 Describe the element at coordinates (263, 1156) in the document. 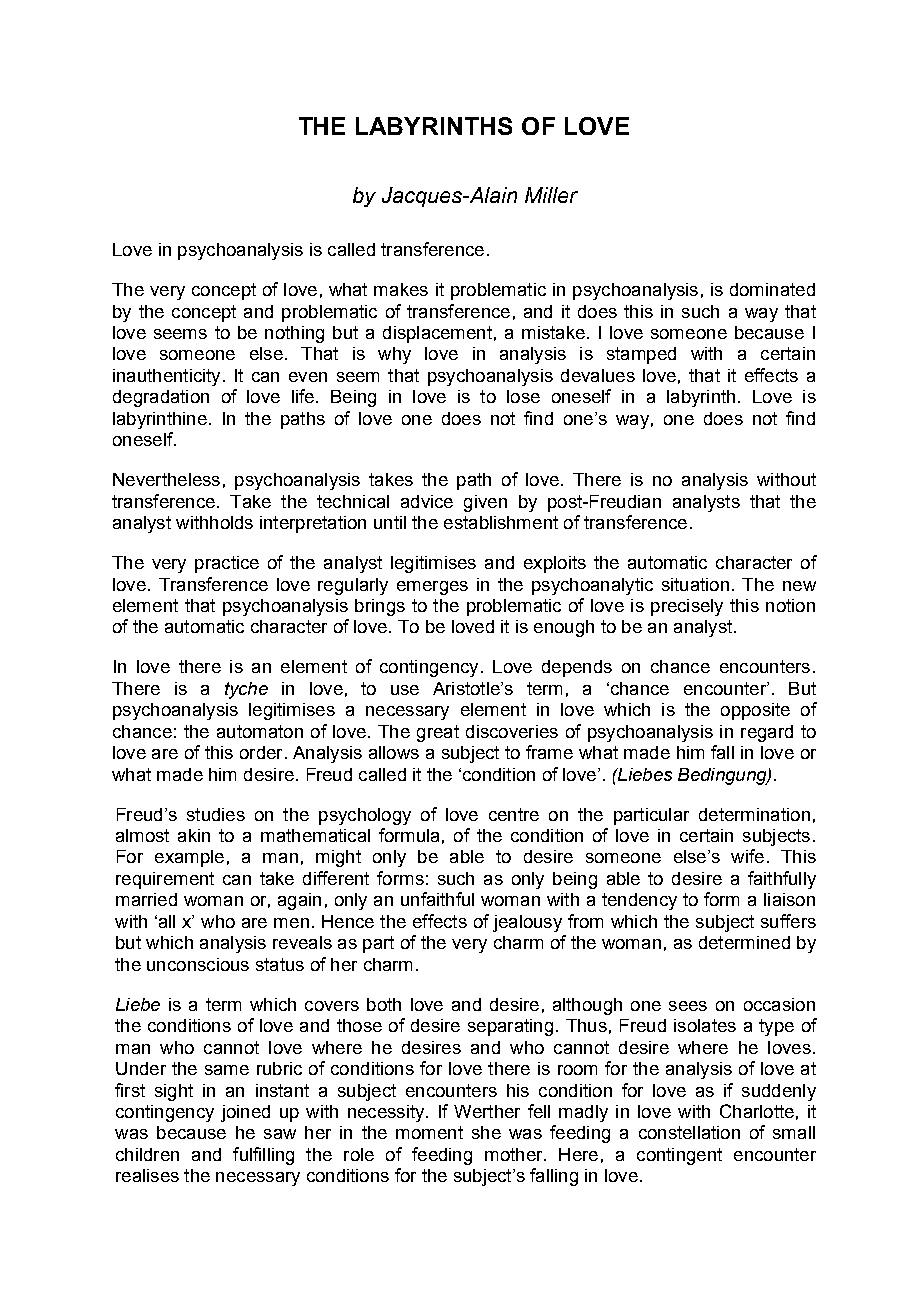

I see `fulfilling` at that location.
